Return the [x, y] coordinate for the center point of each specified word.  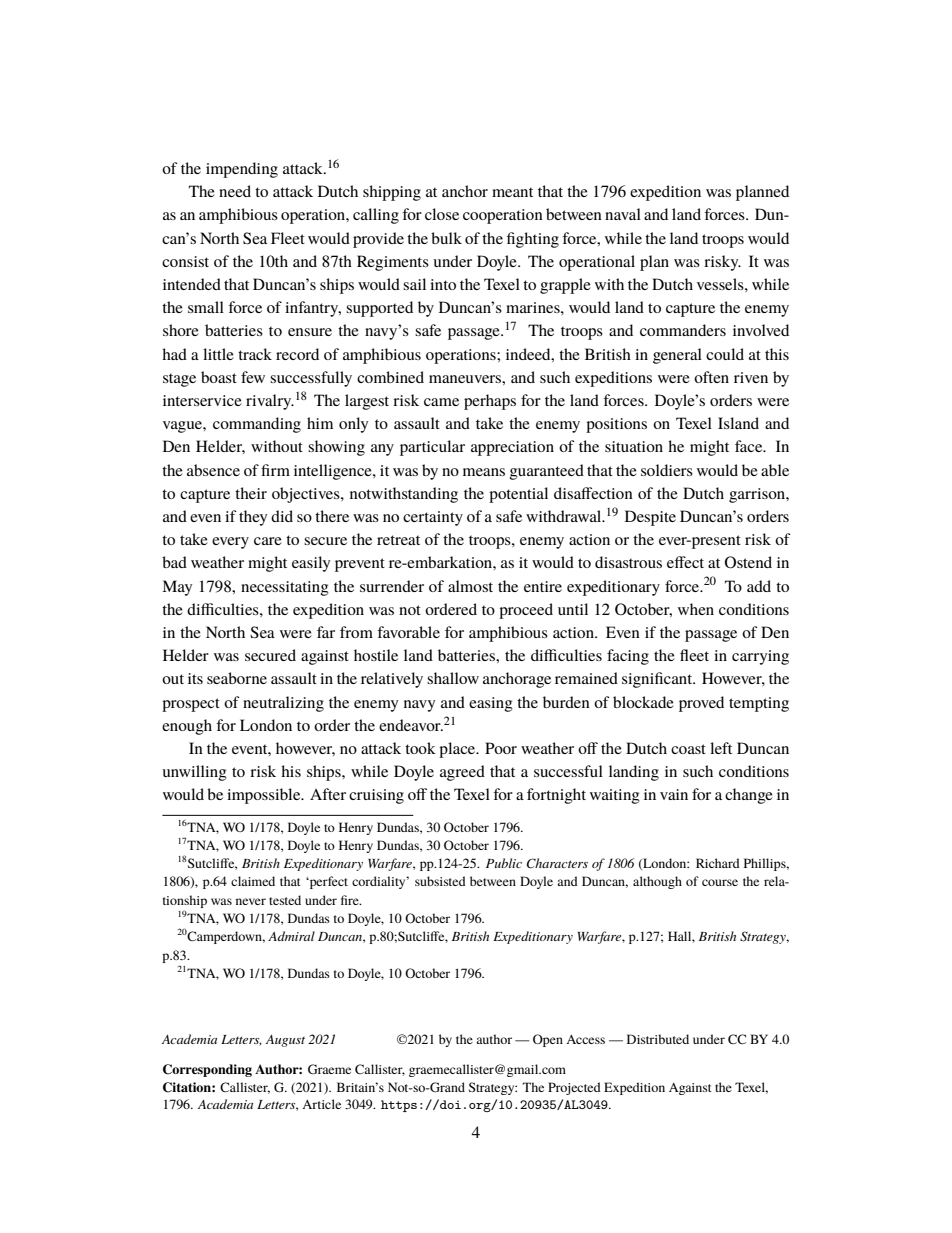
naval [623, 214]
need [235, 191]
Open [548, 1040]
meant [512, 192]
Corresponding [207, 1070]
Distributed [658, 1039]
